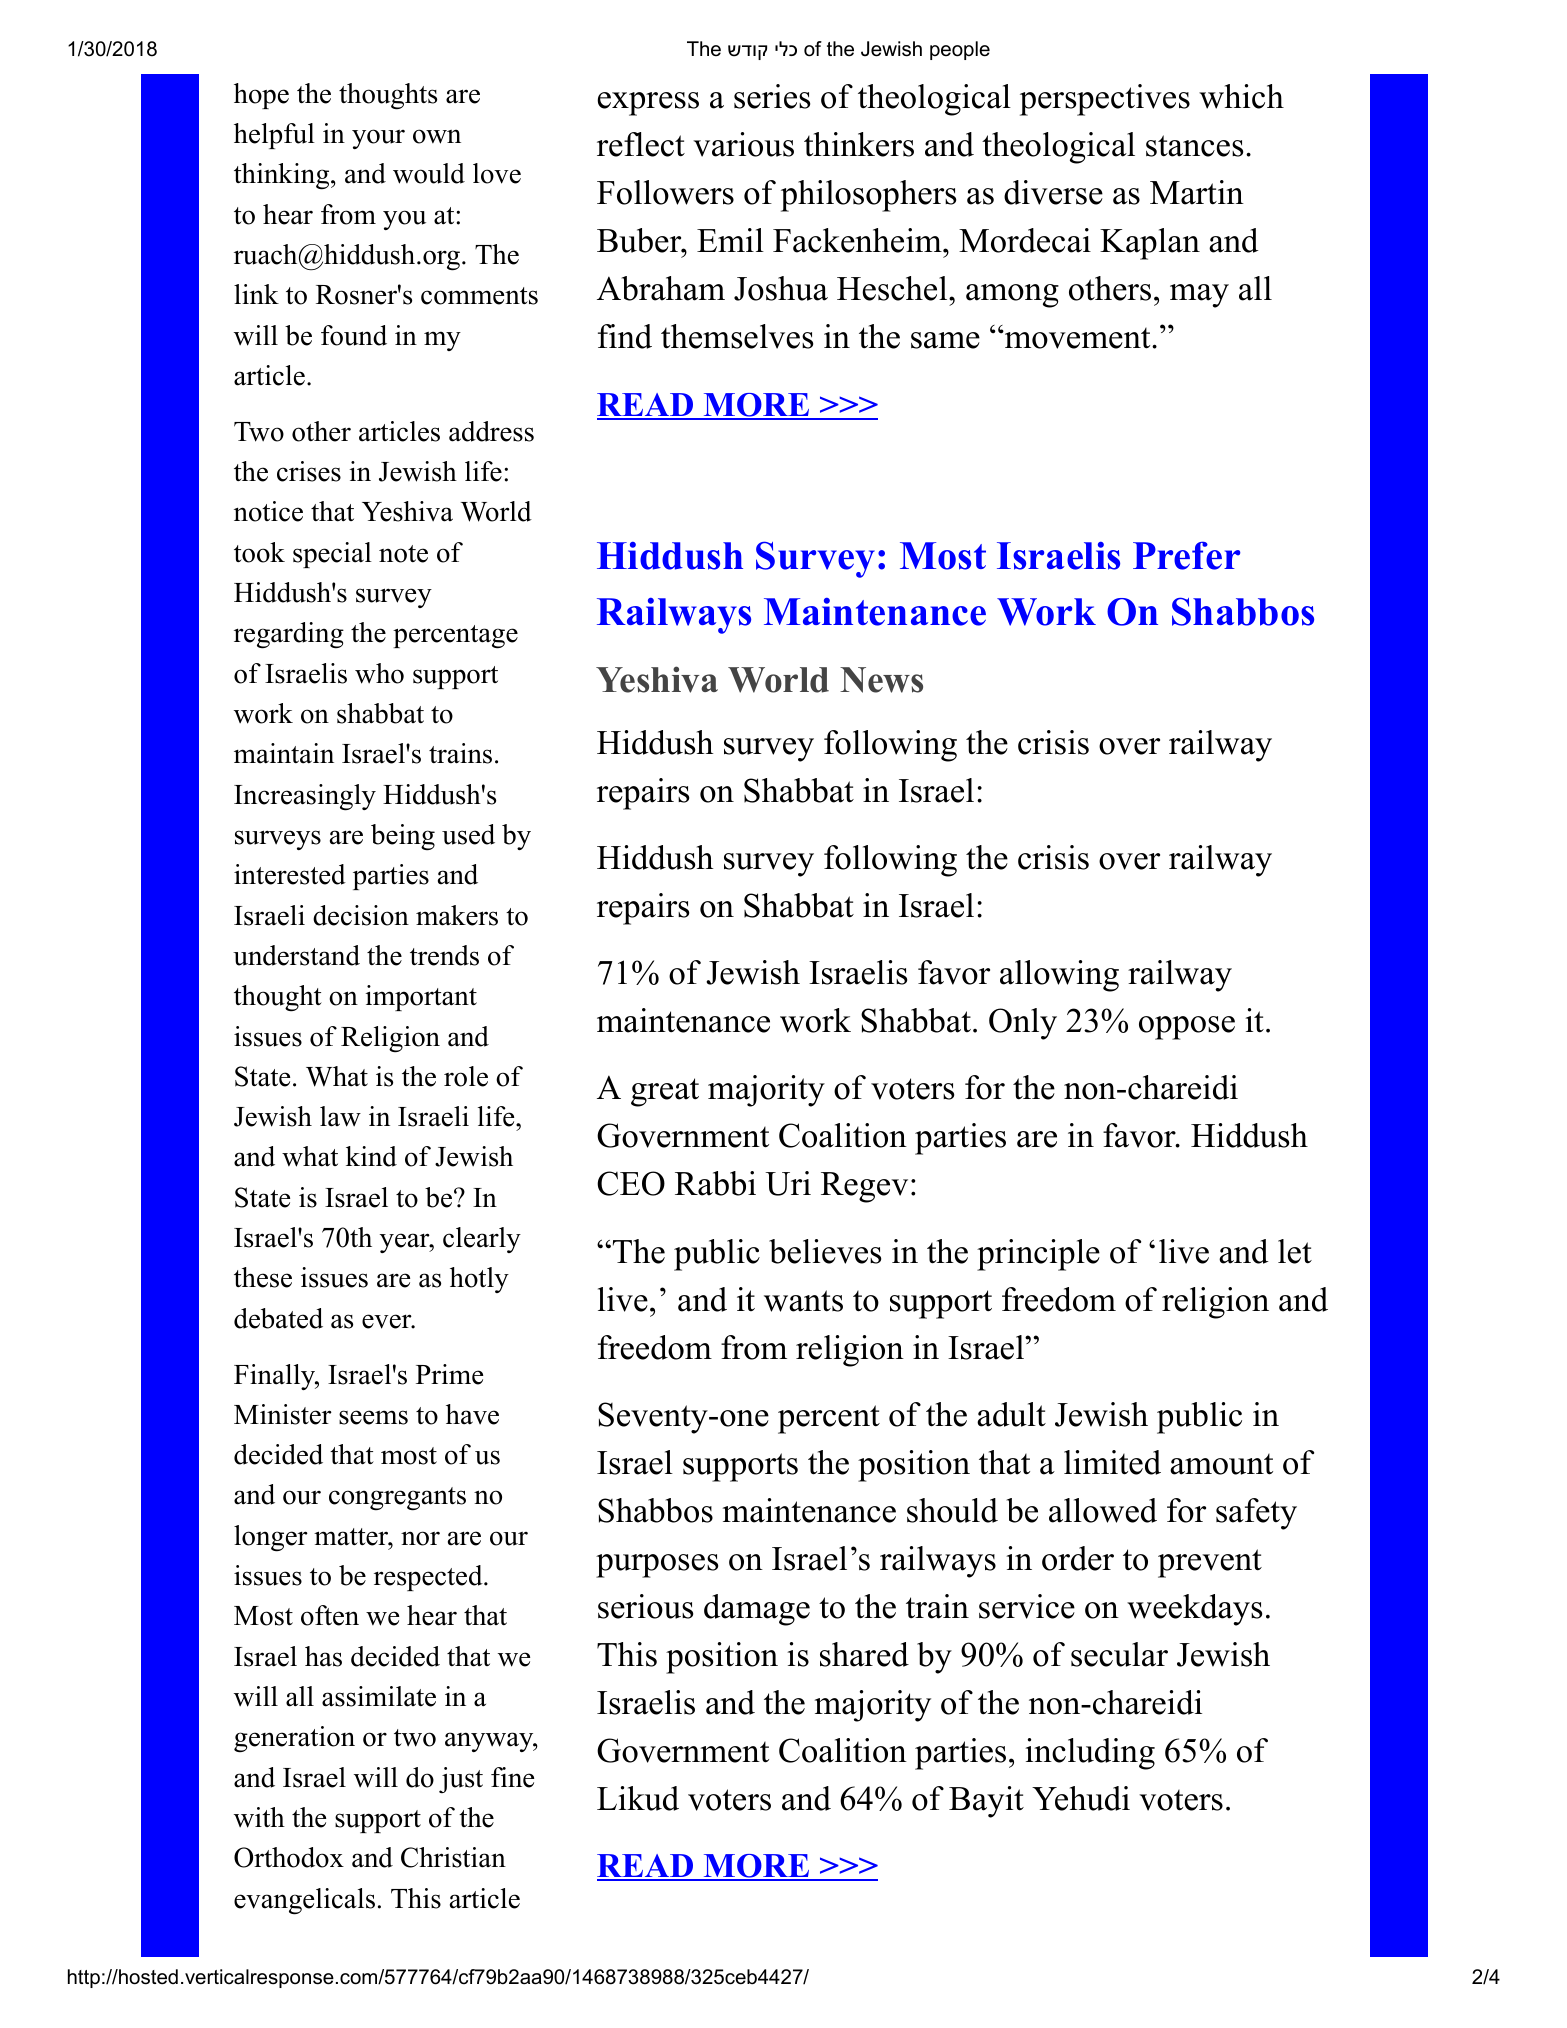  What do you see at coordinates (1187, 1028) in the screenshot?
I see `oppose` at bounding box center [1187, 1028].
